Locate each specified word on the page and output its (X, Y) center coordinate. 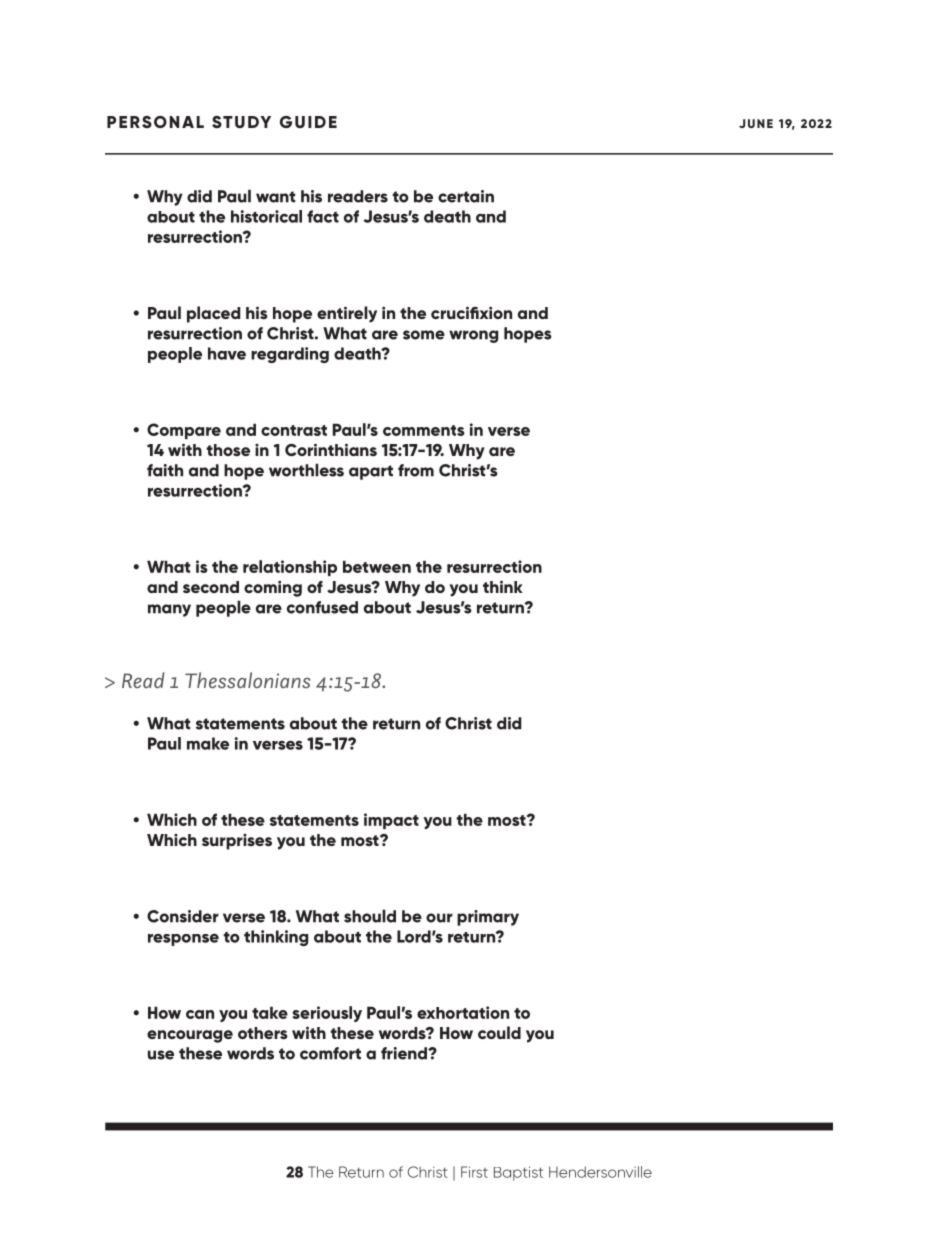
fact (323, 216)
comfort (330, 1053)
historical (266, 216)
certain (466, 196)
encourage (190, 1036)
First (474, 1172)
